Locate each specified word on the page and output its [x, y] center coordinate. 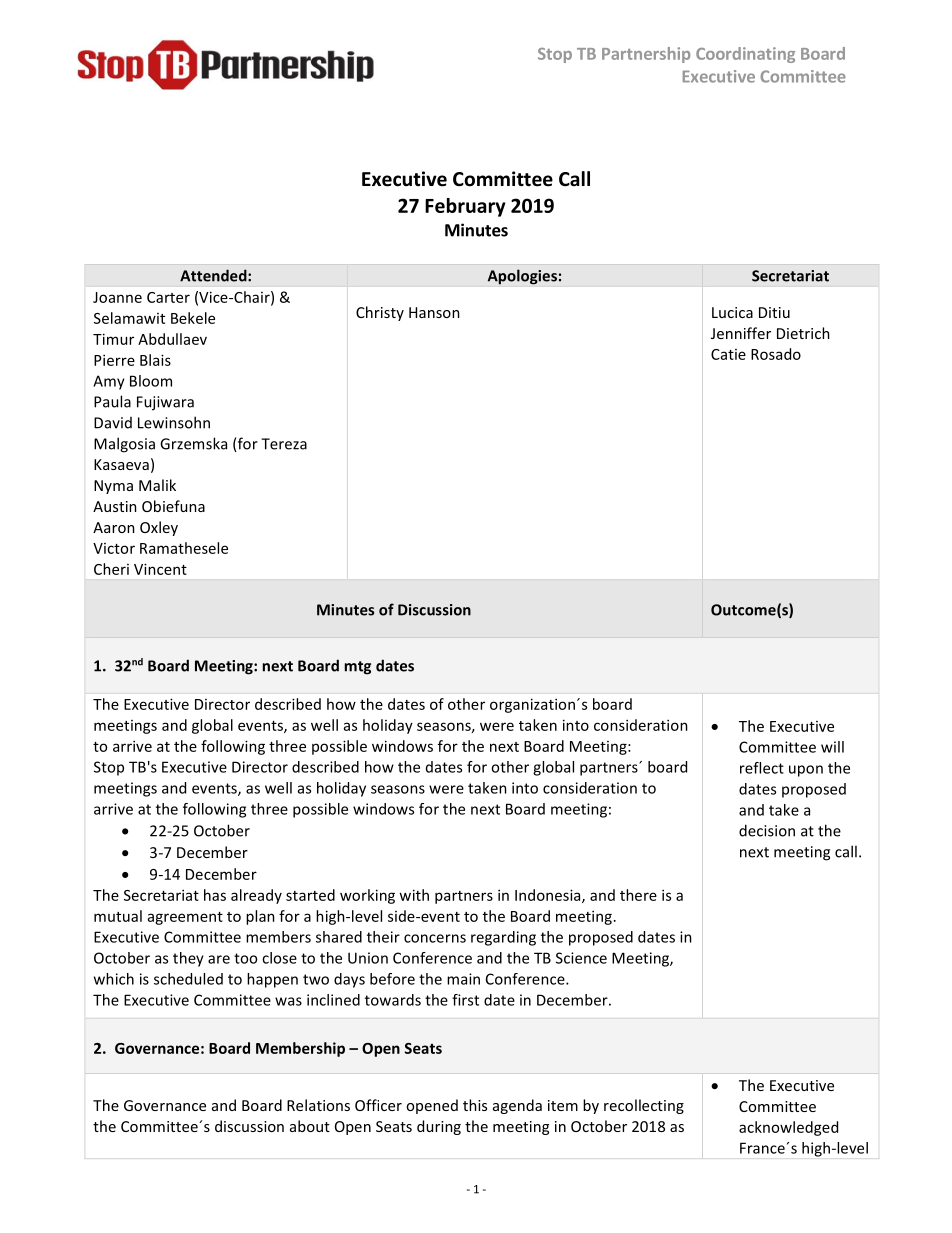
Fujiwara [165, 403]
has [215, 895]
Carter [168, 297]
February [465, 207]
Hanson [434, 312]
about [310, 1126]
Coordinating [745, 55]
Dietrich [803, 333]
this [475, 1105]
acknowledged [788, 1128]
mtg [357, 668]
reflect [762, 768]
